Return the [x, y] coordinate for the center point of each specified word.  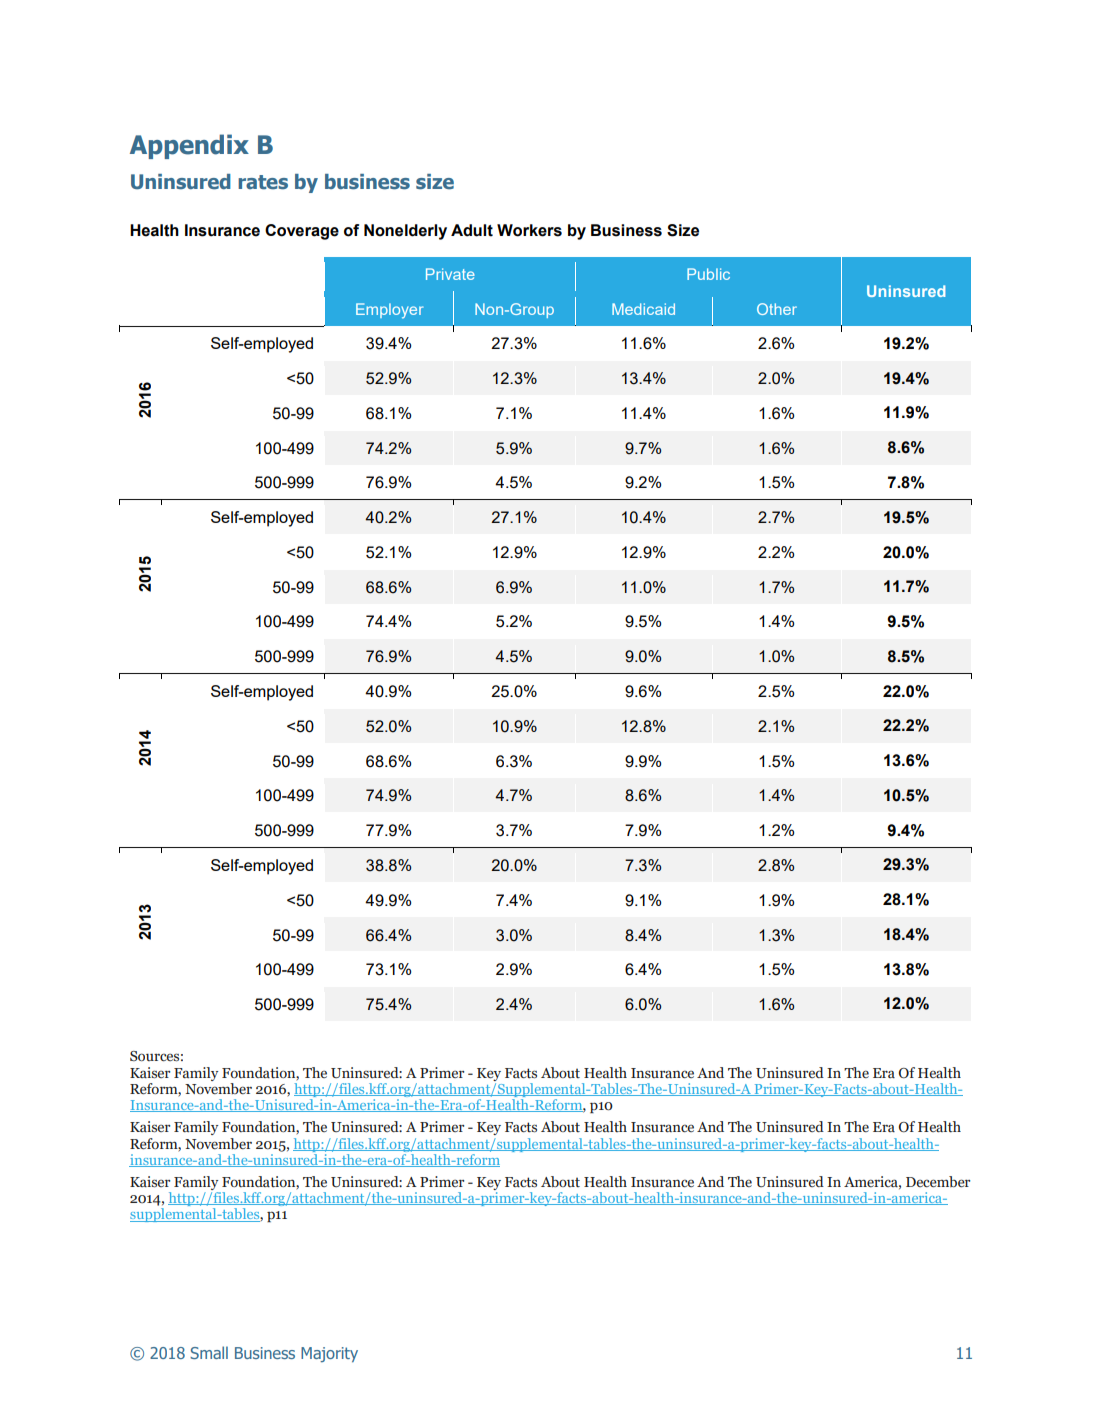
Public [708, 274]
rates [263, 182]
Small [209, 1352]
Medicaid [643, 309]
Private [450, 274]
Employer [390, 311]
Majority [329, 1354]
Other [777, 309]
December [938, 1182]
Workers [529, 230]
